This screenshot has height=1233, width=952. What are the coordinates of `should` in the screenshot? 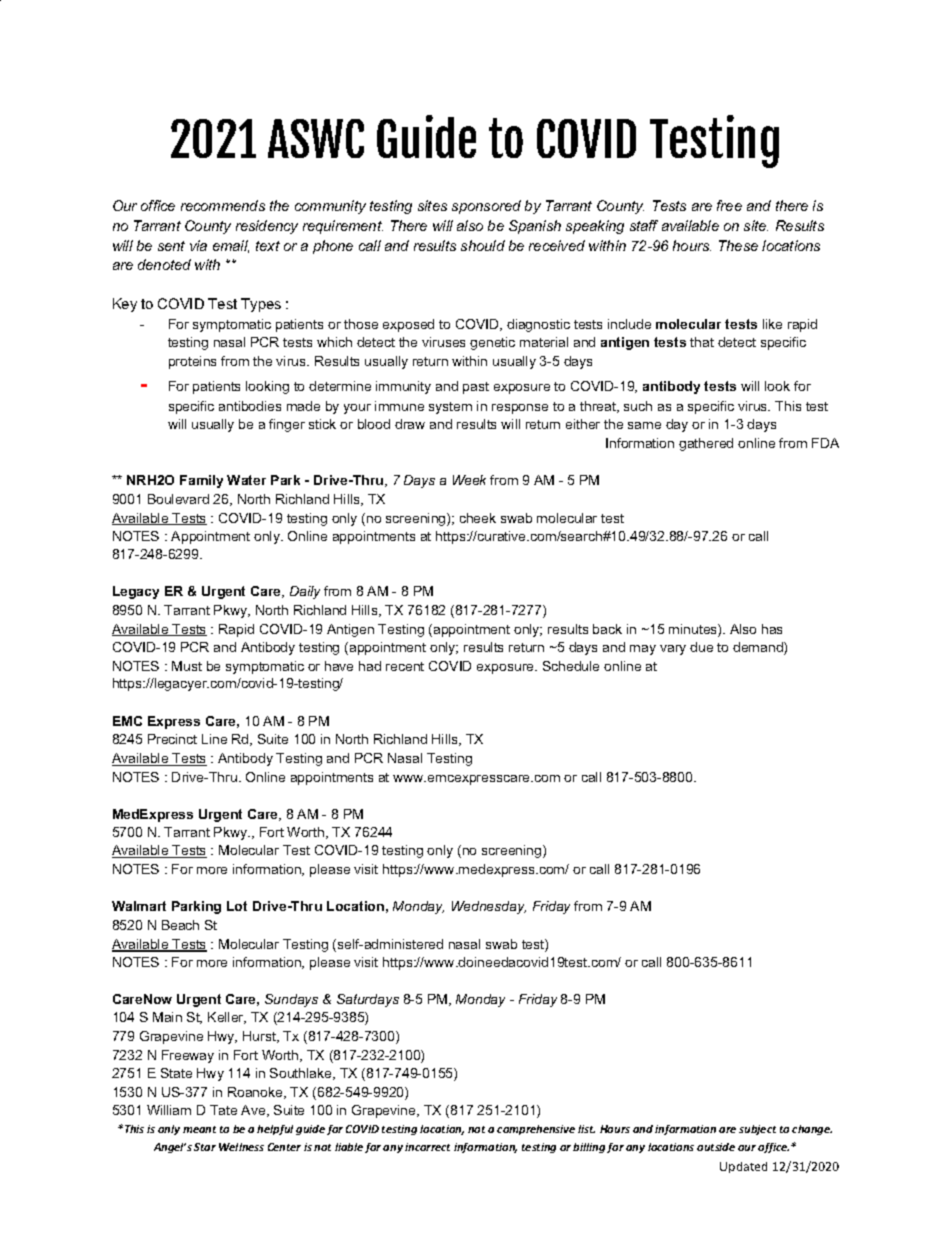 It's located at (483, 245).
